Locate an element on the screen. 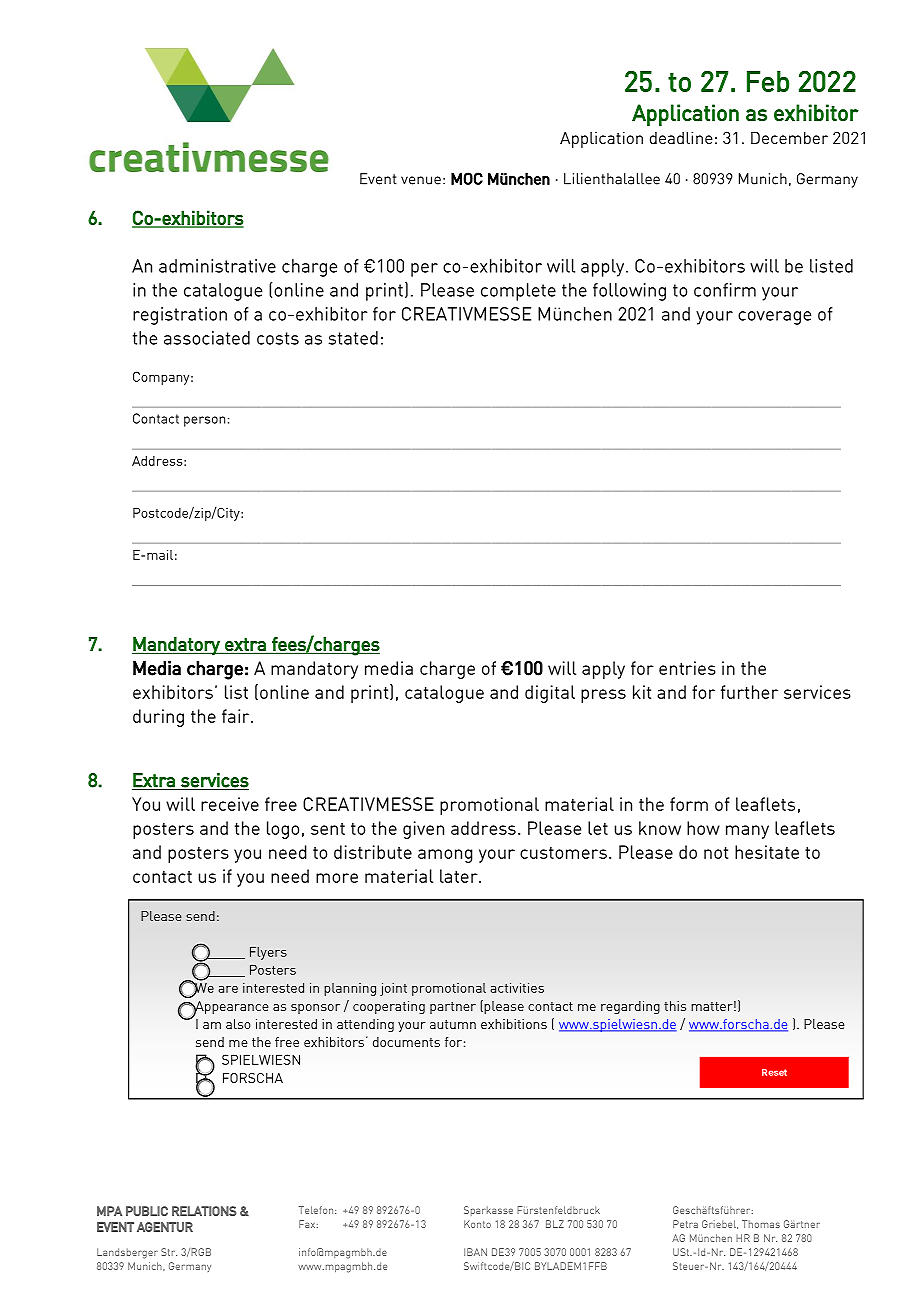 The image size is (924, 1308). Petra is located at coordinates (685, 1224).
